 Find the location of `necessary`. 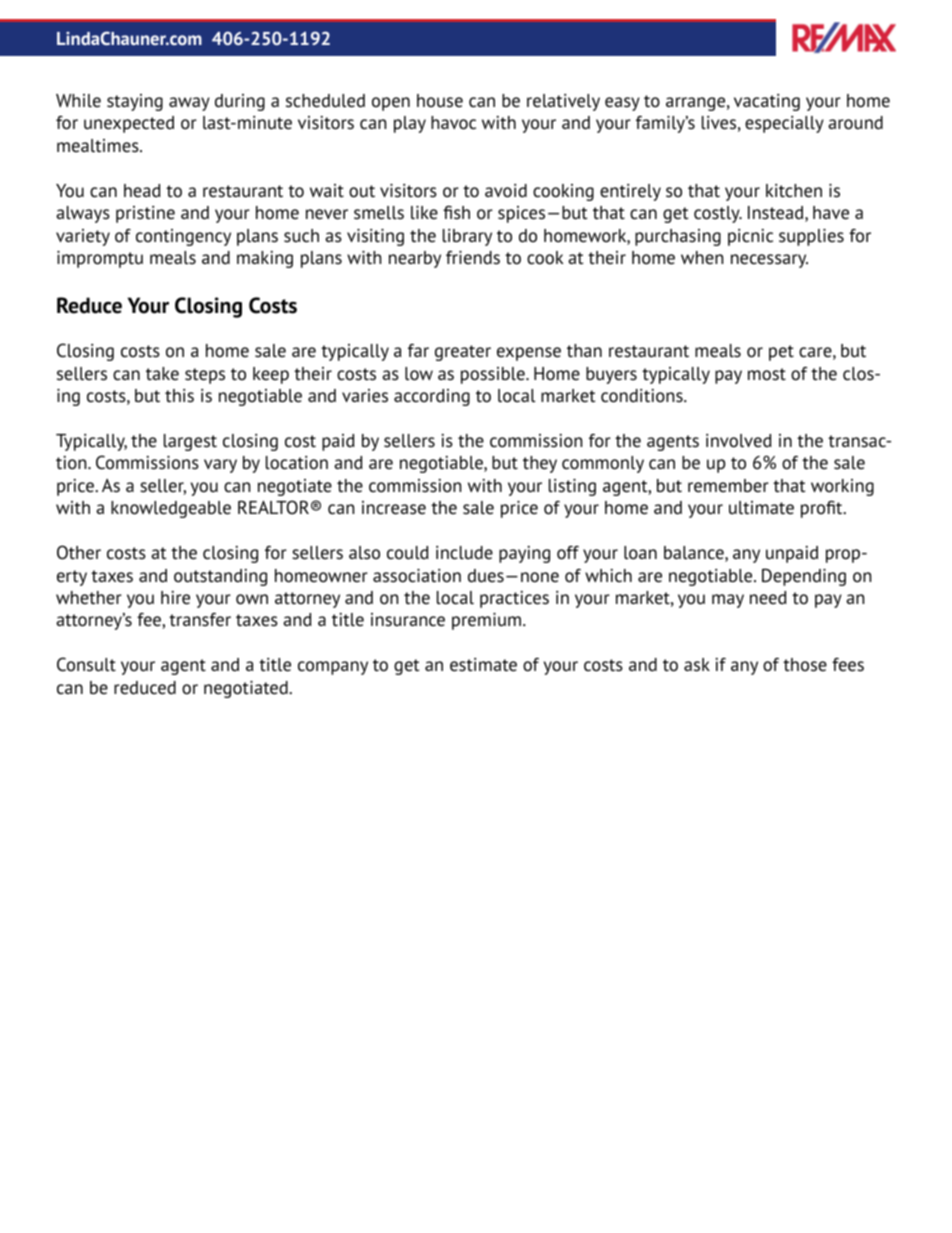

necessary is located at coordinates (769, 261).
